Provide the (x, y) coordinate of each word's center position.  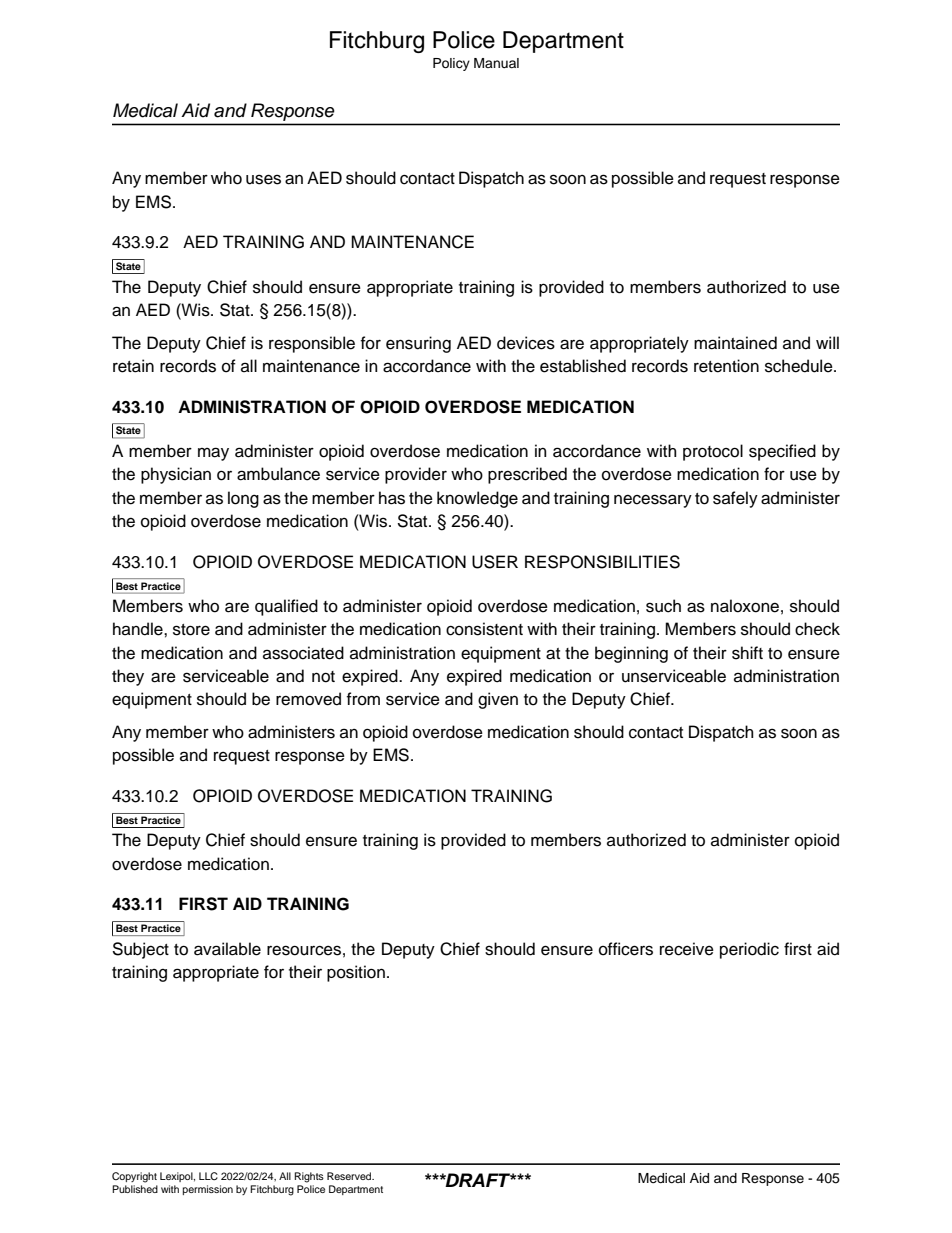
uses (263, 179)
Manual (496, 63)
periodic (749, 950)
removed (308, 699)
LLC (208, 1176)
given (498, 700)
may (213, 454)
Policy (451, 64)
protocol (713, 452)
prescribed (527, 475)
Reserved (350, 1176)
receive (687, 949)
